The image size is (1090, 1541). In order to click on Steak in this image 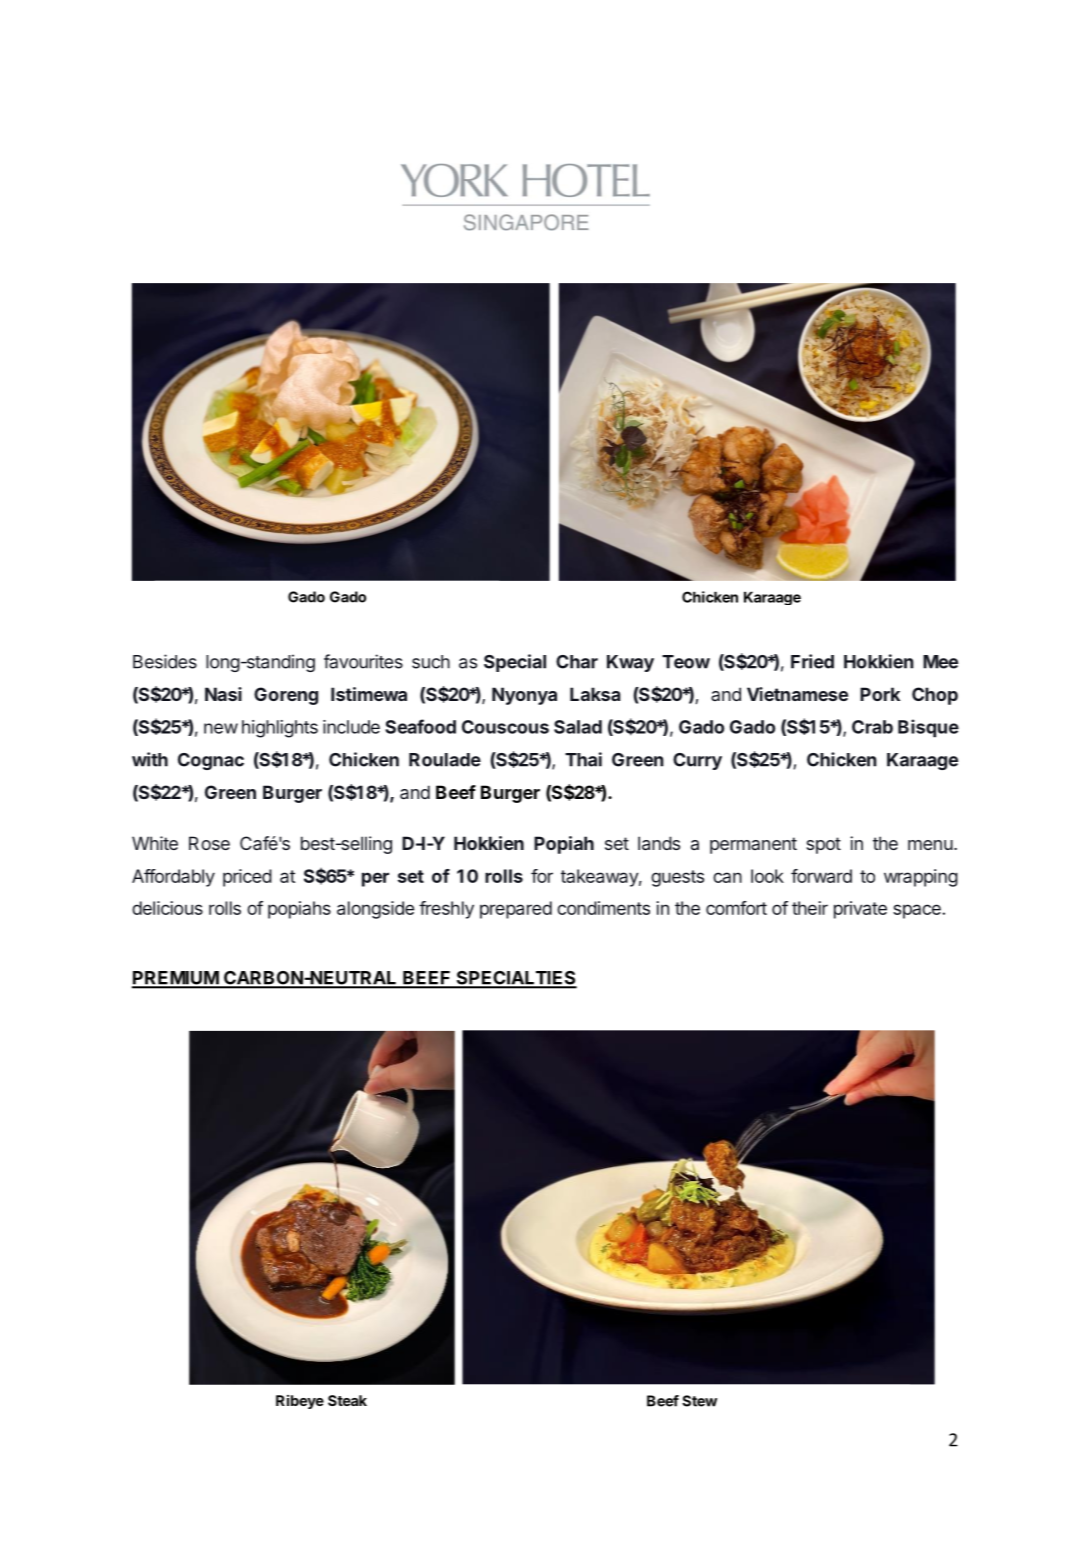, I will do `click(347, 1400)`.
